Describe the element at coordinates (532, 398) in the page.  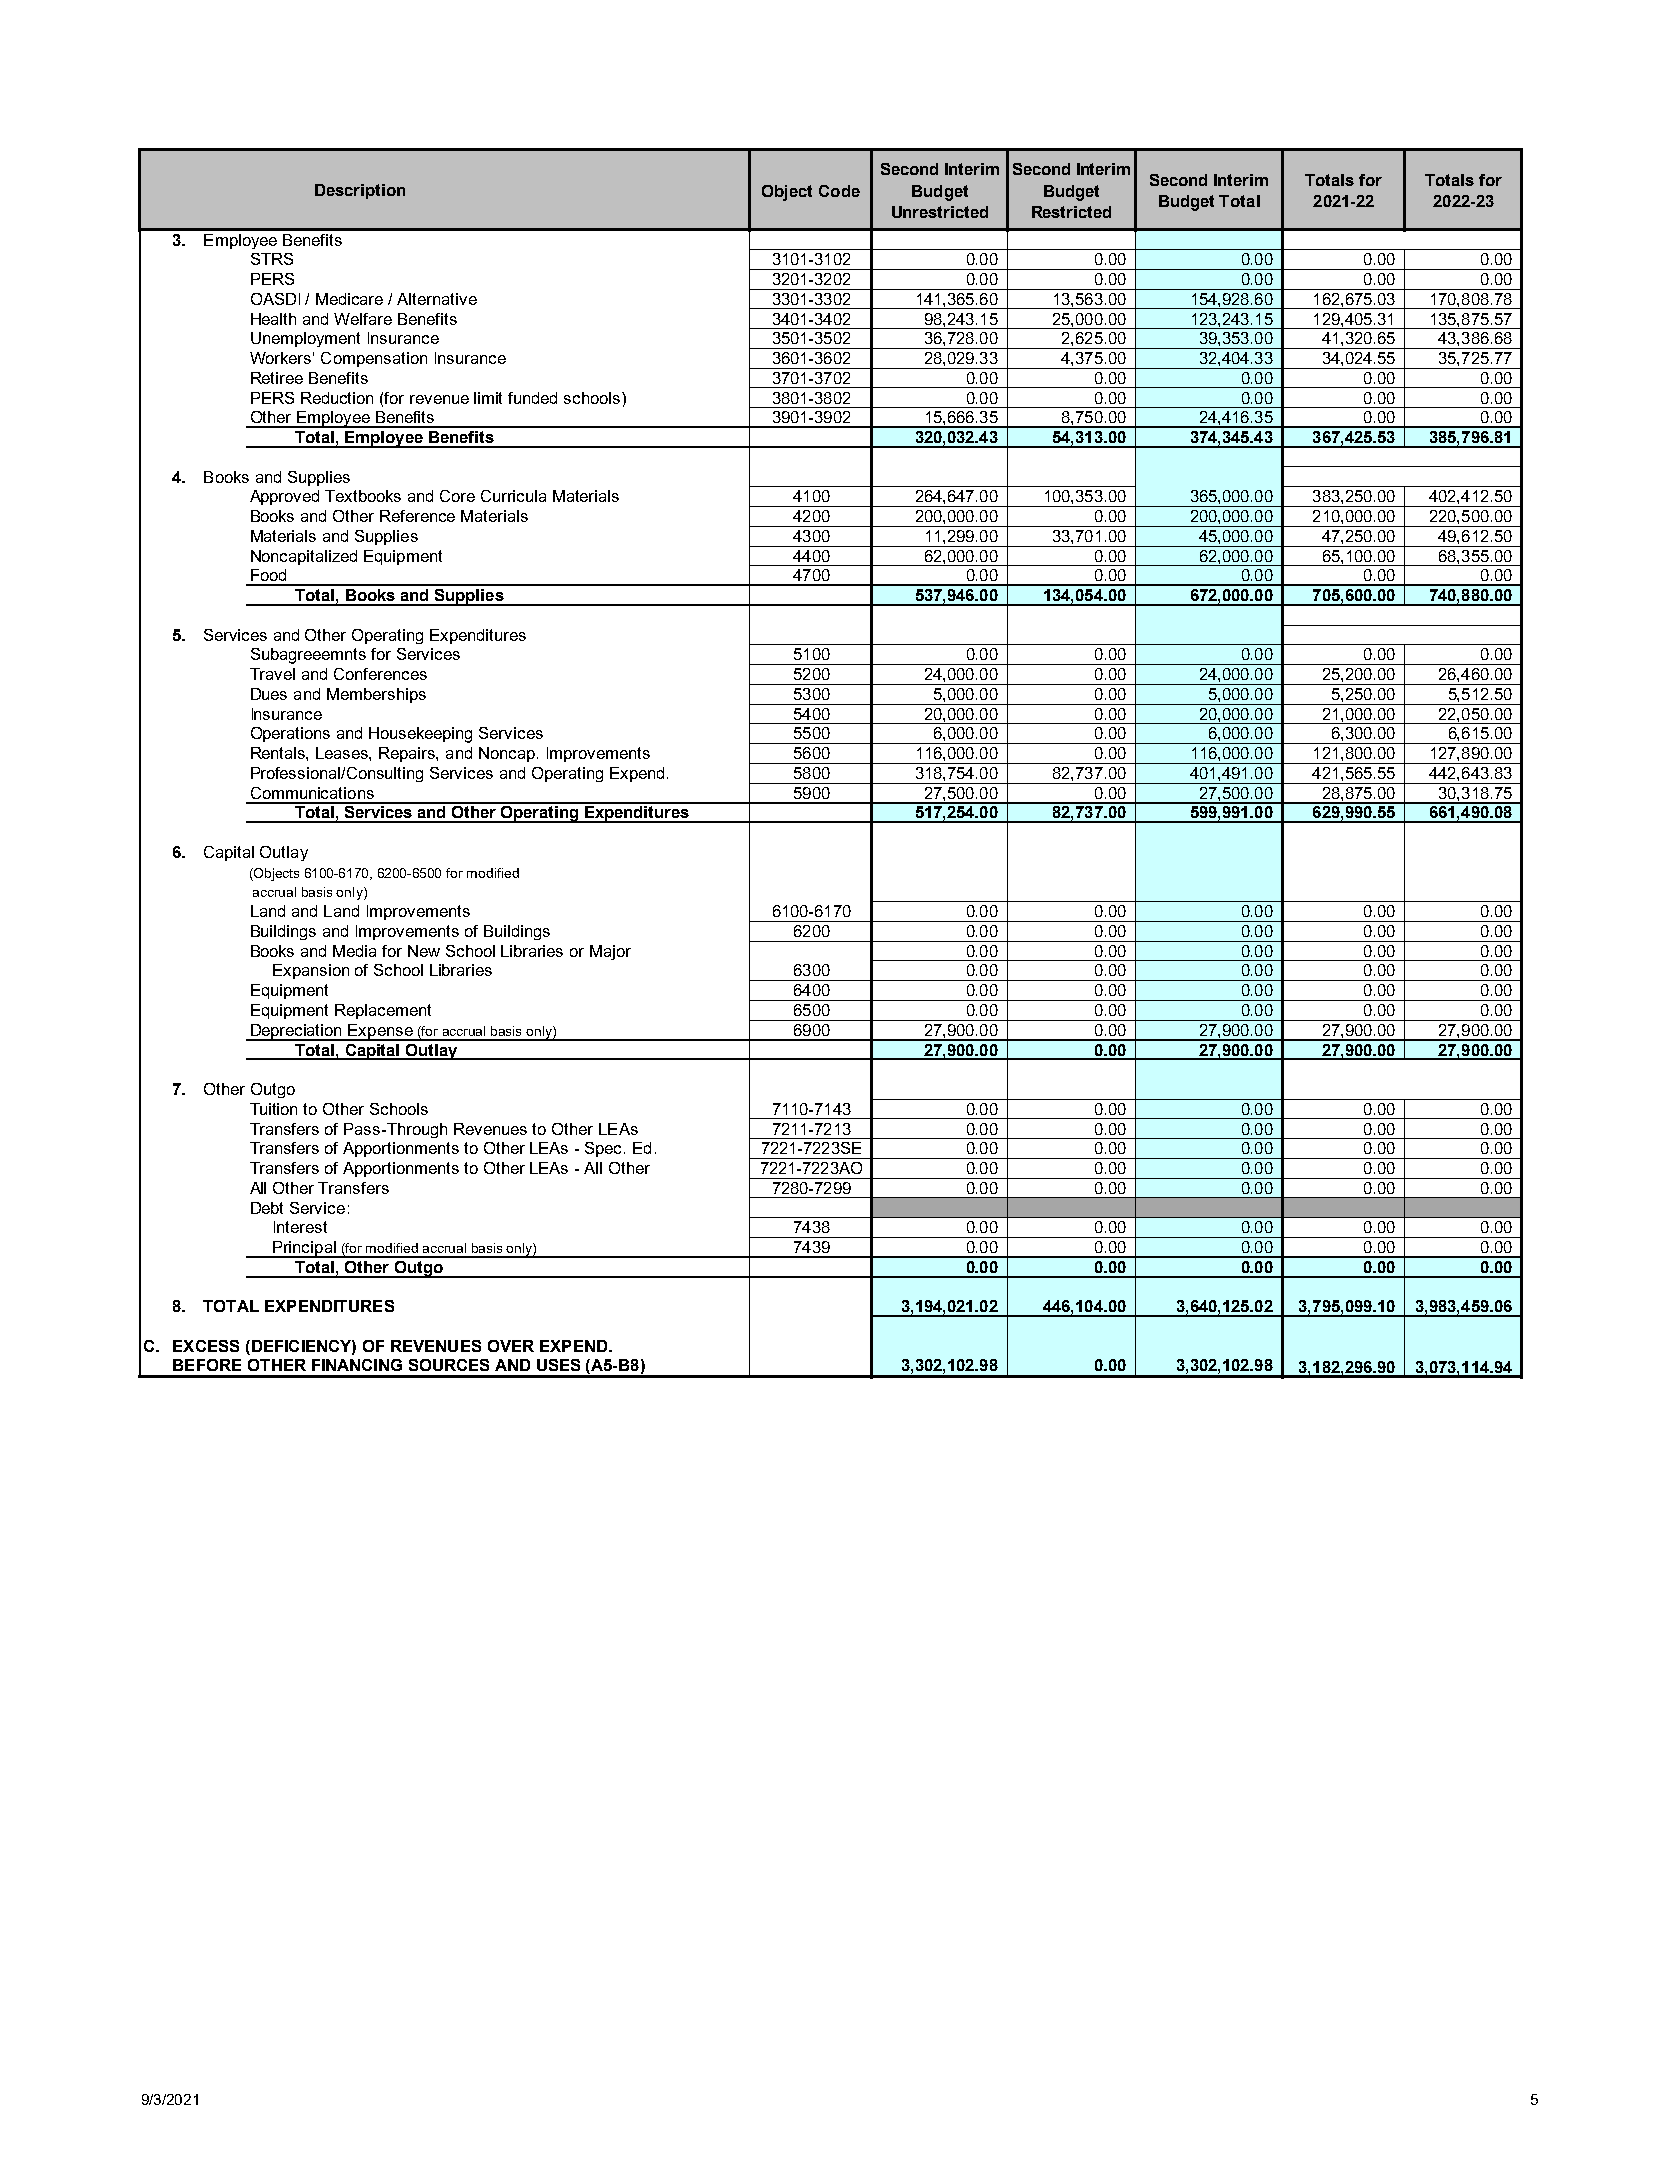
I see `funded` at that location.
